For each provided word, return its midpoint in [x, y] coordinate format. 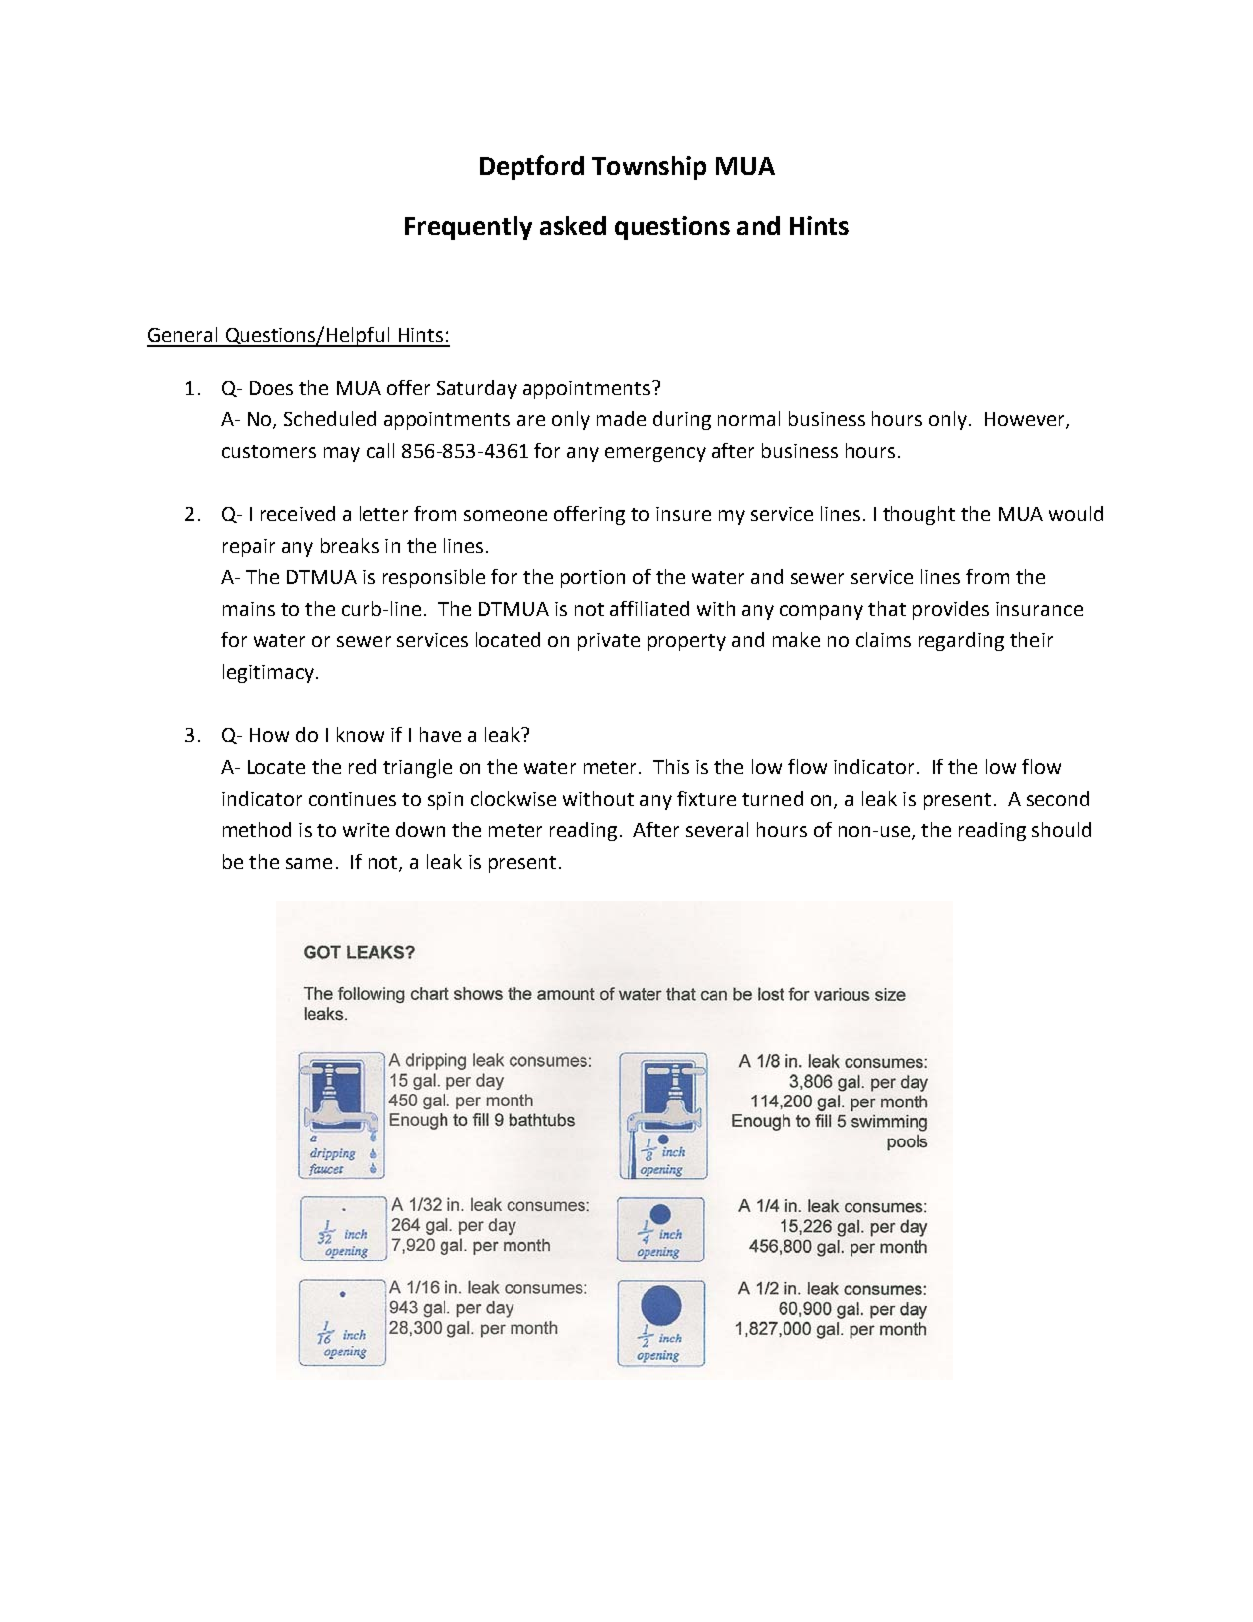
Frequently [468, 228]
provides [951, 610]
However [1026, 420]
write [366, 830]
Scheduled [330, 418]
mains [249, 609]
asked [573, 225]
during [682, 420]
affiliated [649, 608]
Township [649, 168]
